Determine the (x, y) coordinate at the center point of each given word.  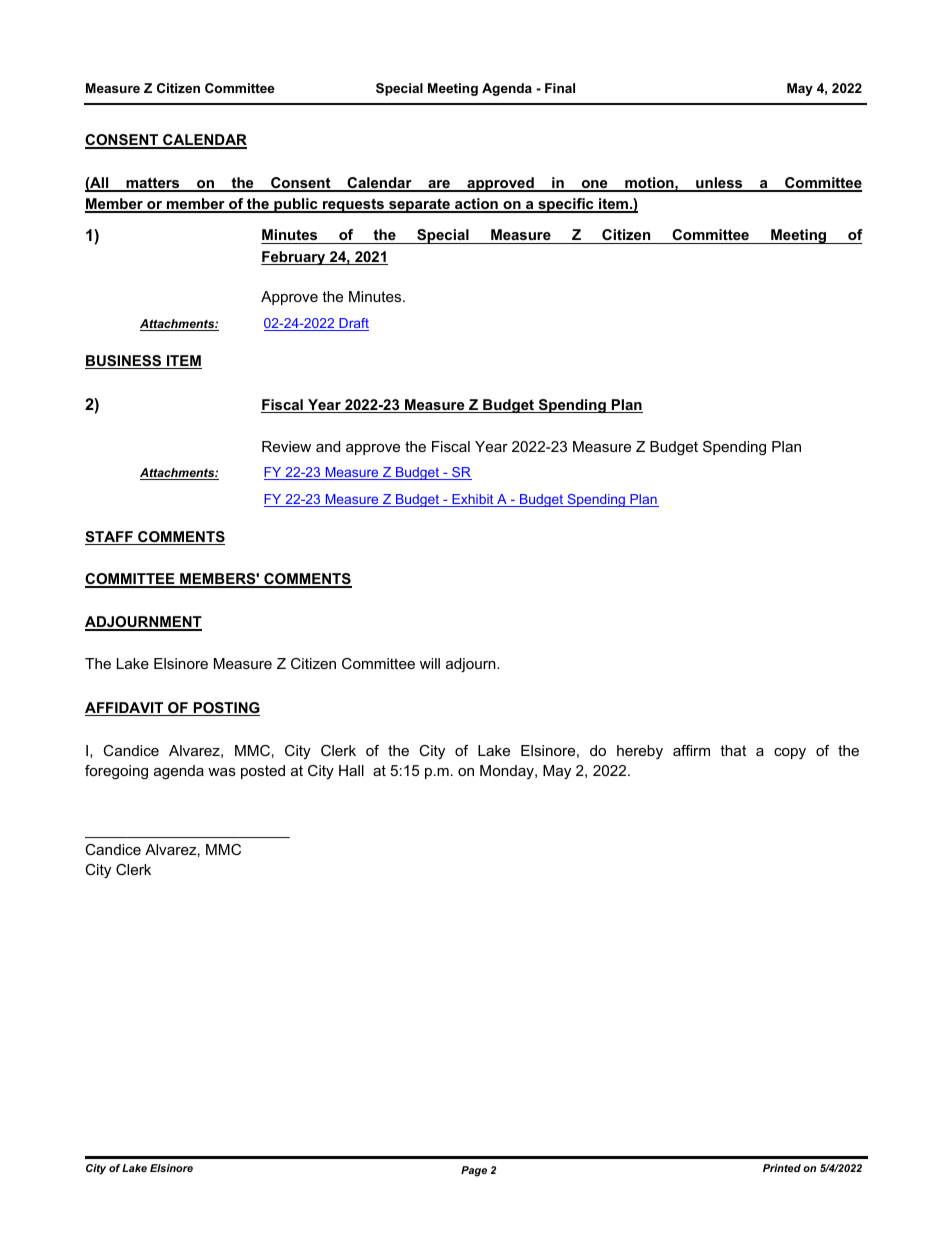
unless (719, 184)
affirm (691, 750)
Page (474, 1171)
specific (566, 205)
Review (286, 446)
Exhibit (473, 500)
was (222, 772)
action (476, 205)
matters (153, 184)
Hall (351, 770)
